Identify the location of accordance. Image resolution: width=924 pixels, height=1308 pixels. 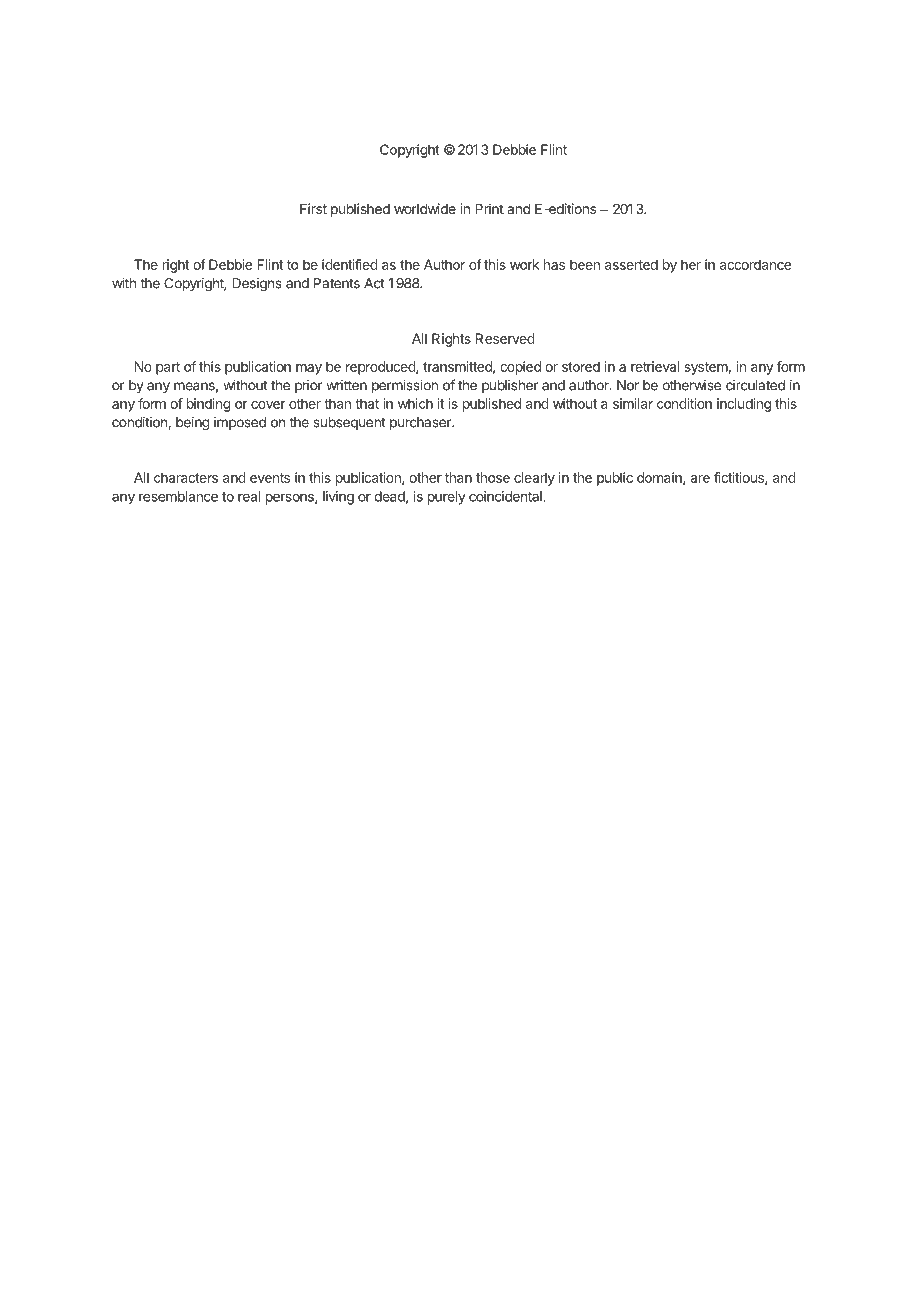
(755, 264).
